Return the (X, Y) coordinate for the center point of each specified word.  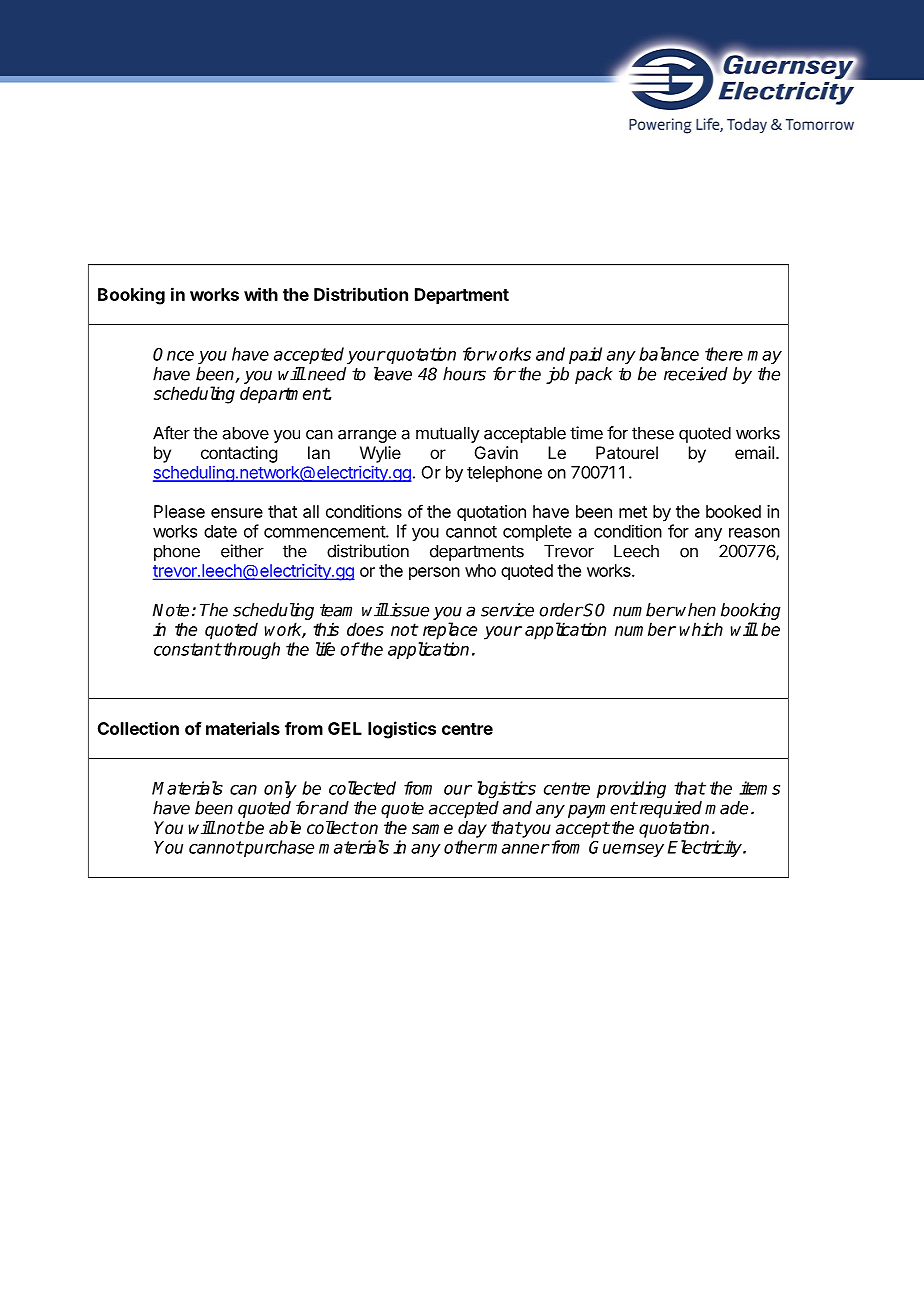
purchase (278, 848)
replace (450, 631)
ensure (237, 513)
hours (464, 374)
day (472, 829)
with (261, 294)
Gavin (496, 452)
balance (669, 354)
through (250, 650)
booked (733, 511)
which (701, 629)
